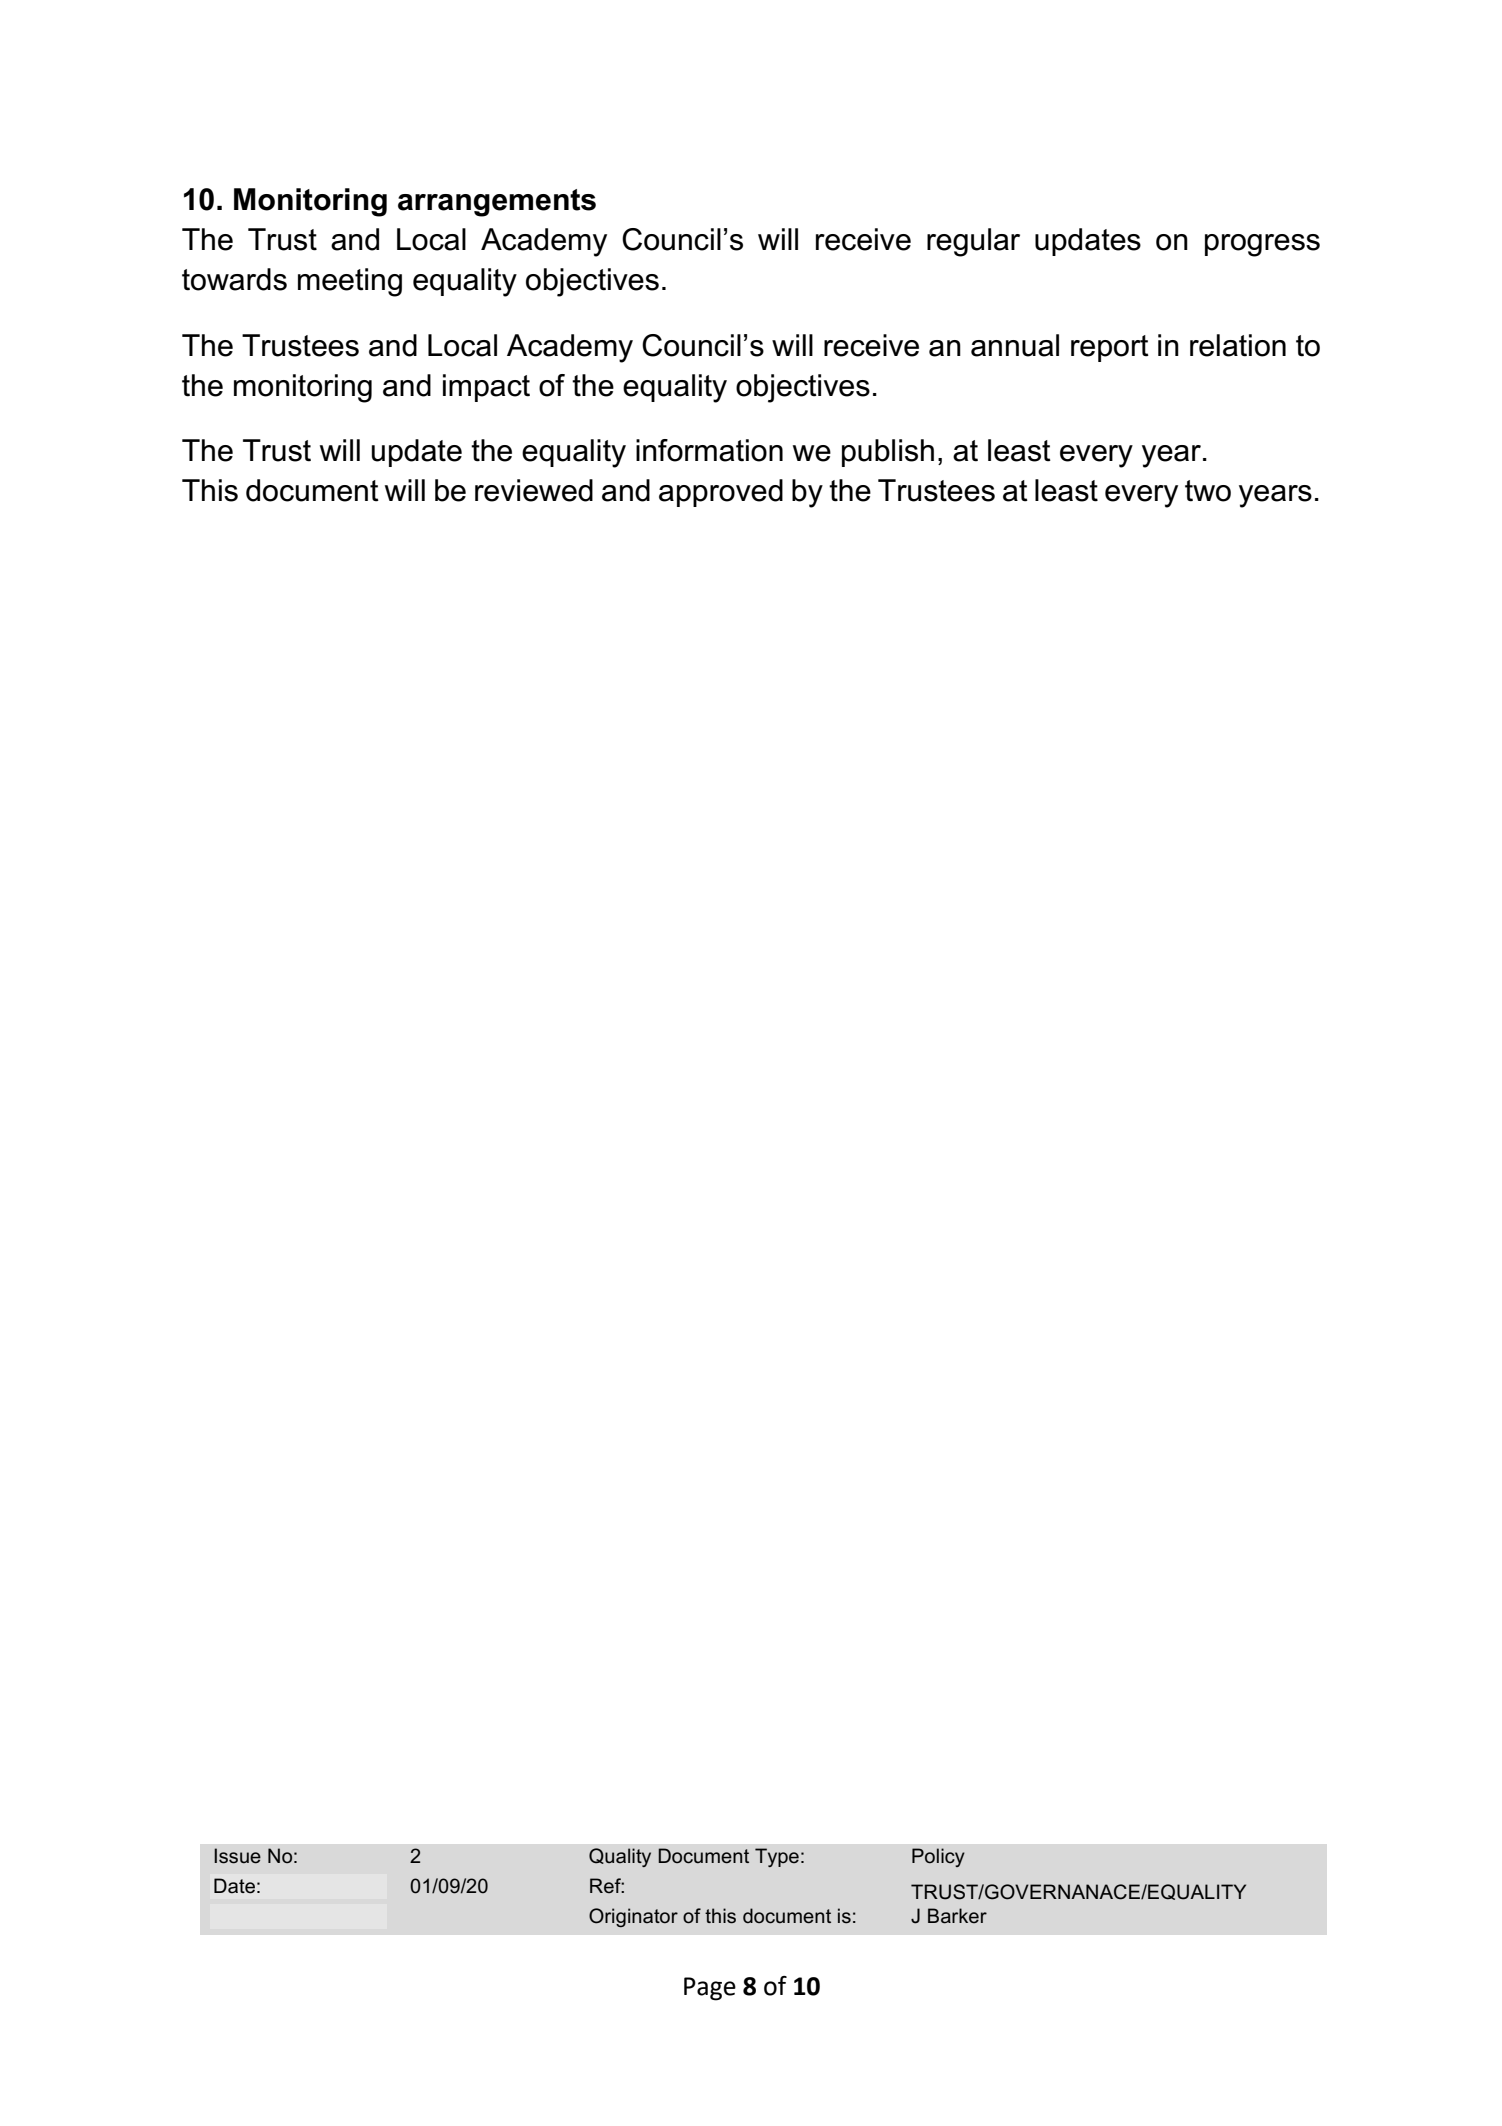  What do you see at coordinates (710, 1989) in the screenshot?
I see `Page` at bounding box center [710, 1989].
